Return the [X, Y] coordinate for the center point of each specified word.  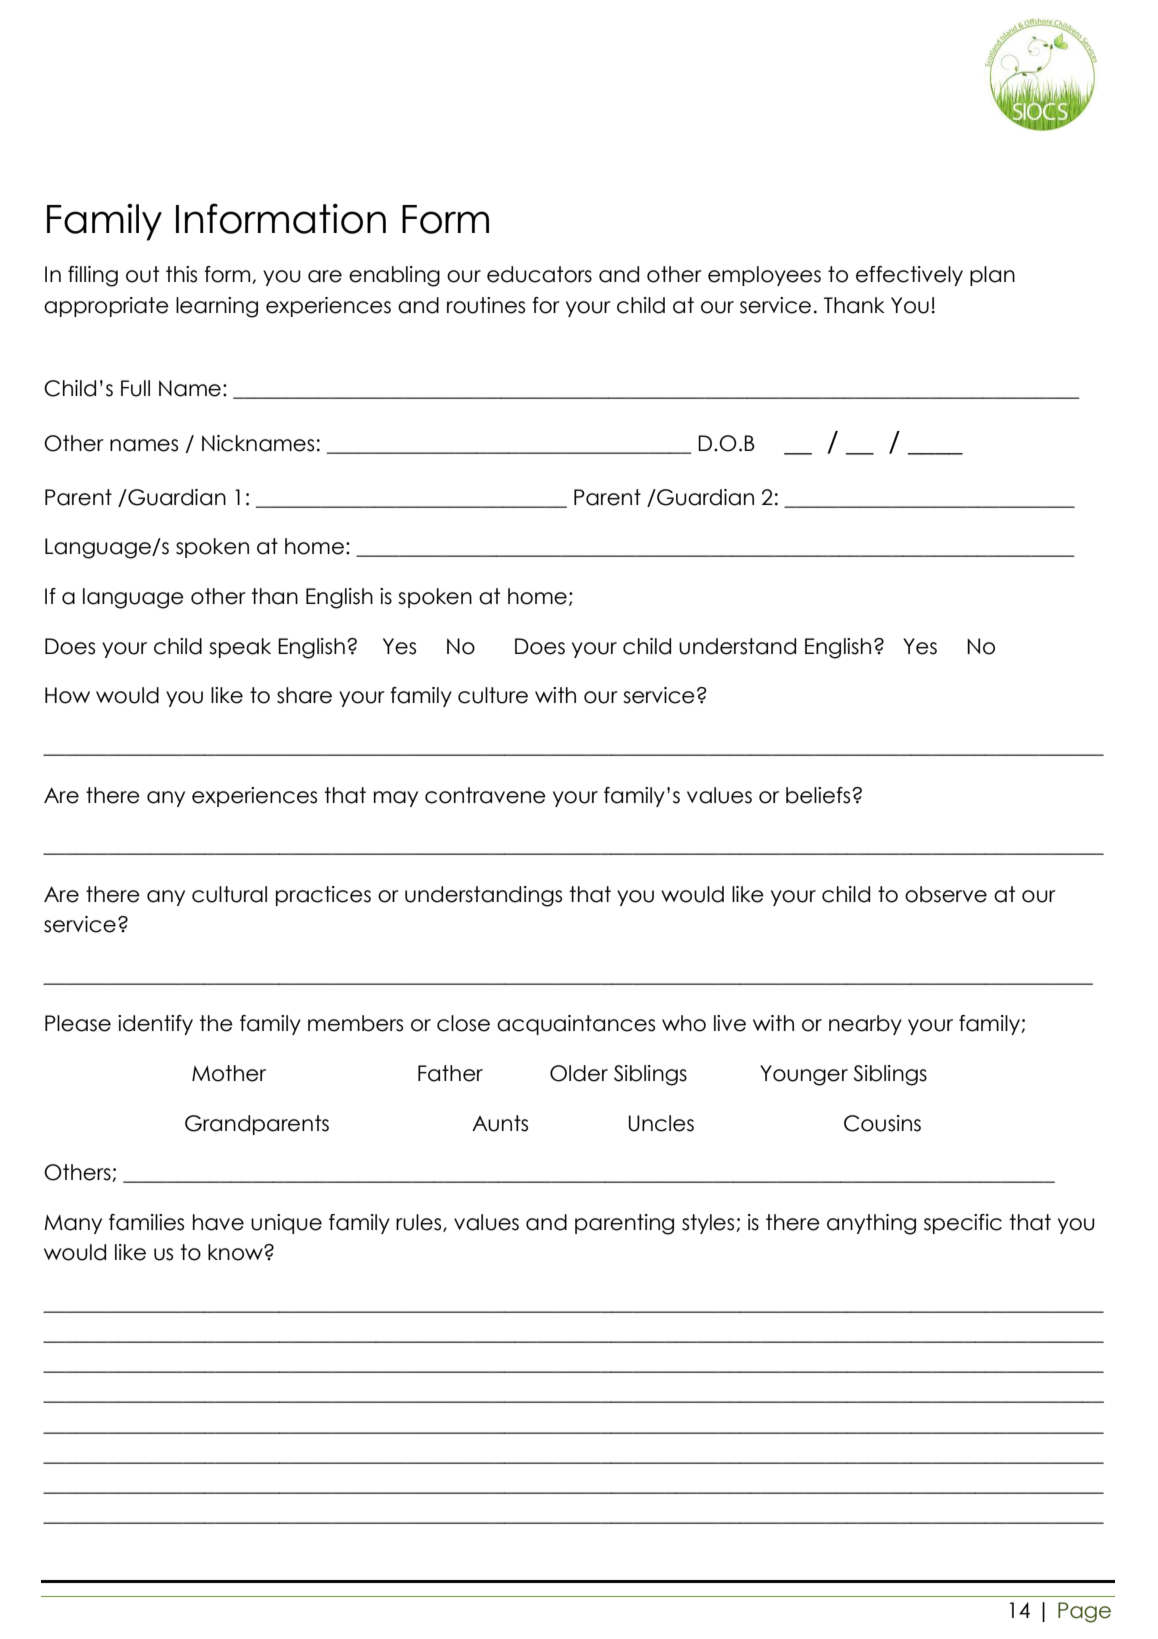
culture [493, 695]
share [304, 695]
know [236, 1252]
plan [992, 276]
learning [217, 307]
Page [1084, 1612]
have [218, 1222]
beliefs [819, 795]
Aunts [500, 1123]
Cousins [882, 1123]
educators [539, 274]
